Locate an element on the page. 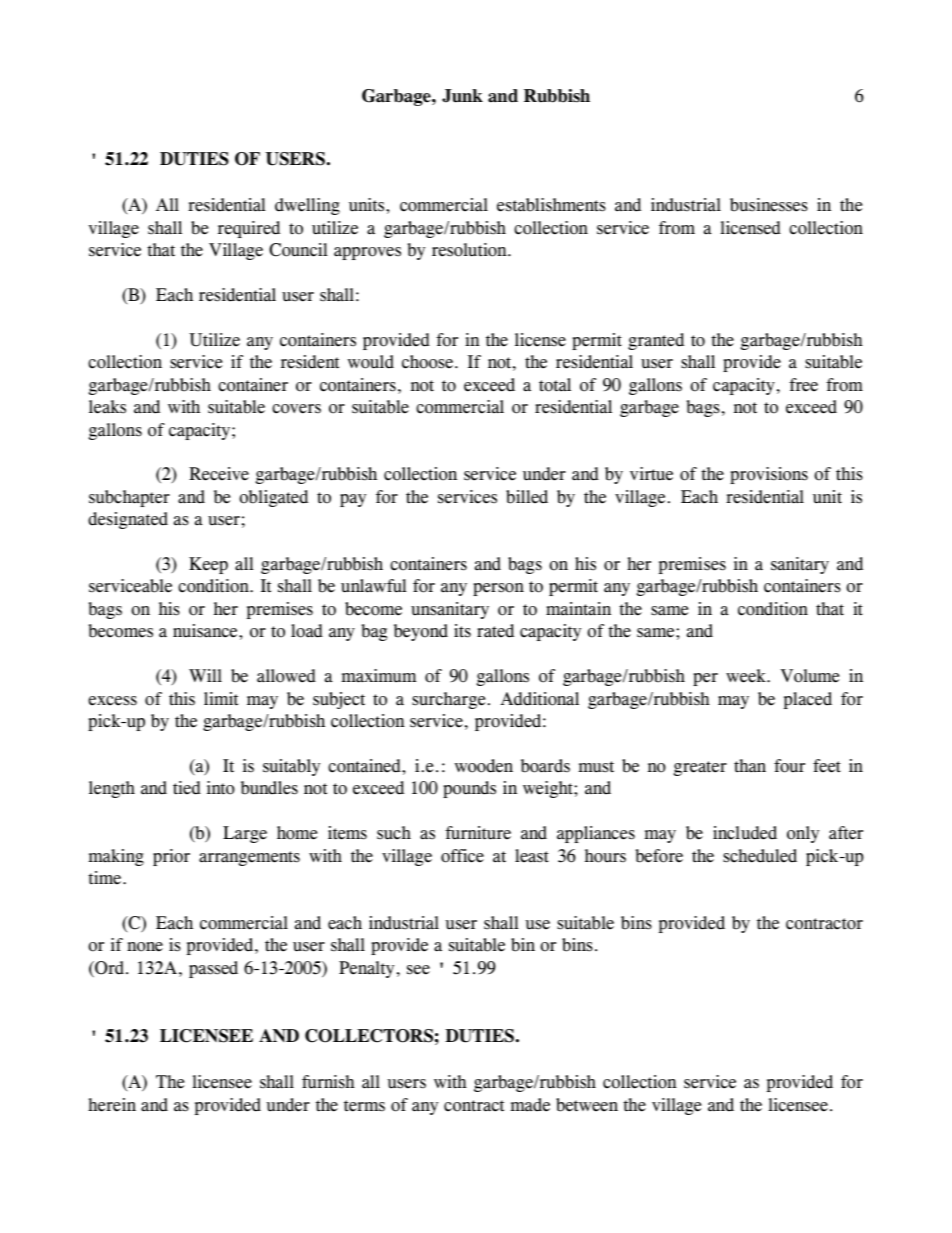 The image size is (952, 1233). surcharge is located at coordinates (448, 700).
